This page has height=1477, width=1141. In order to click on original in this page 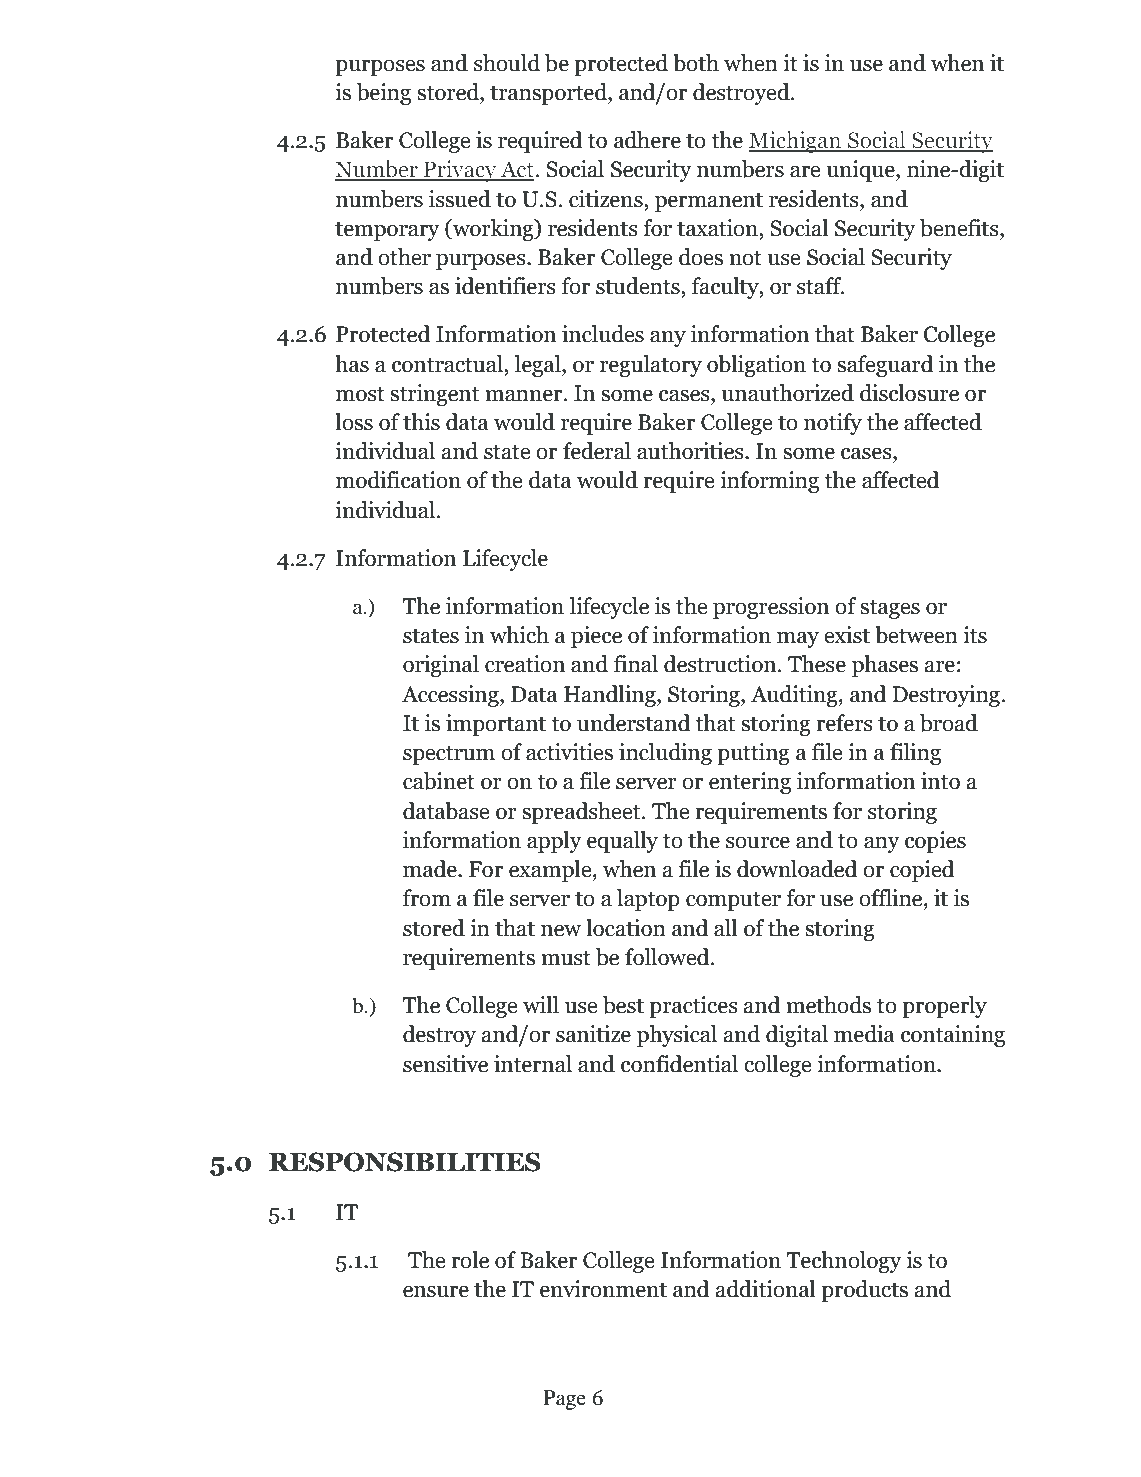, I will do `click(441, 666)`.
